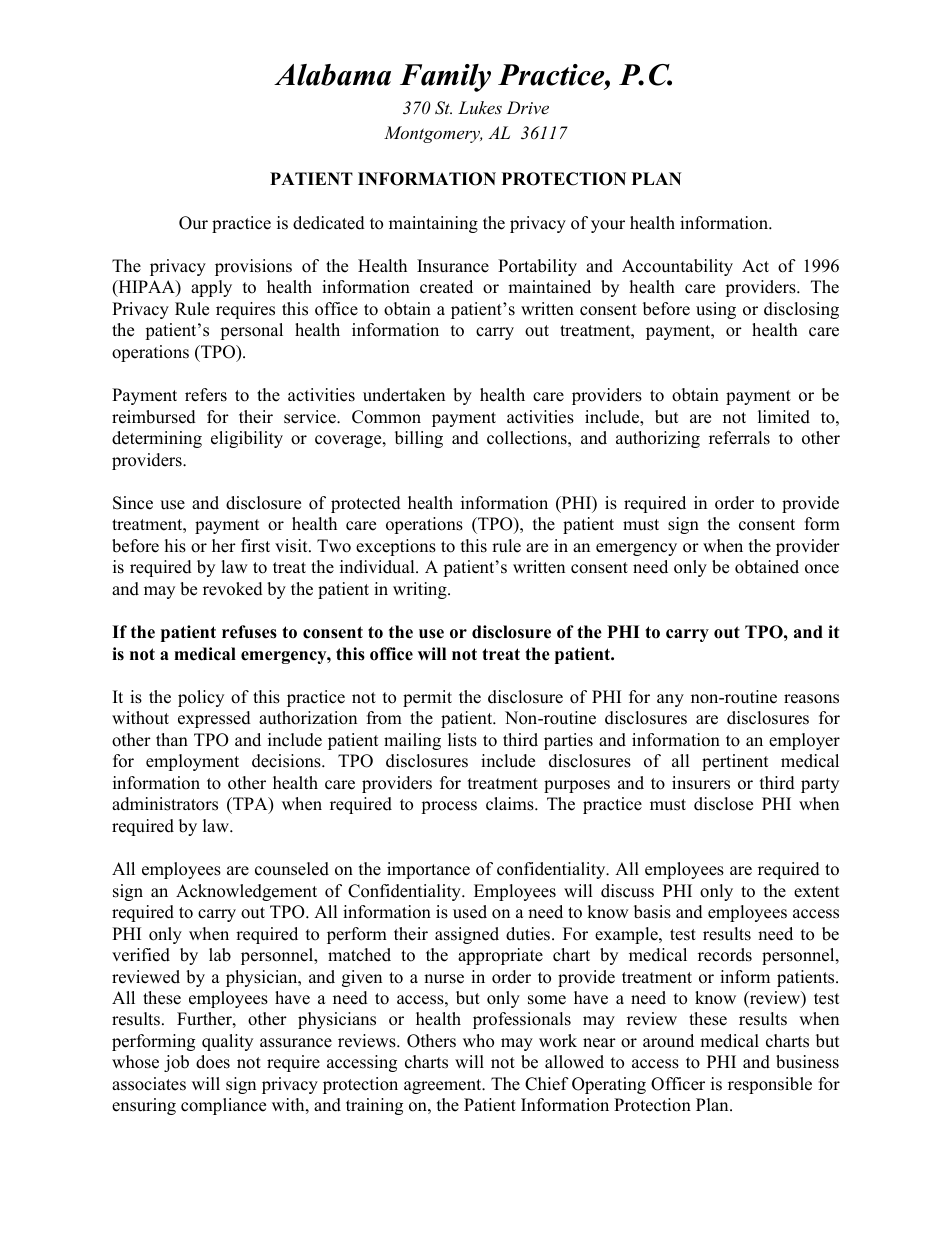 This document has height=1233, width=952. What do you see at coordinates (608, 226) in the document?
I see `your` at bounding box center [608, 226].
